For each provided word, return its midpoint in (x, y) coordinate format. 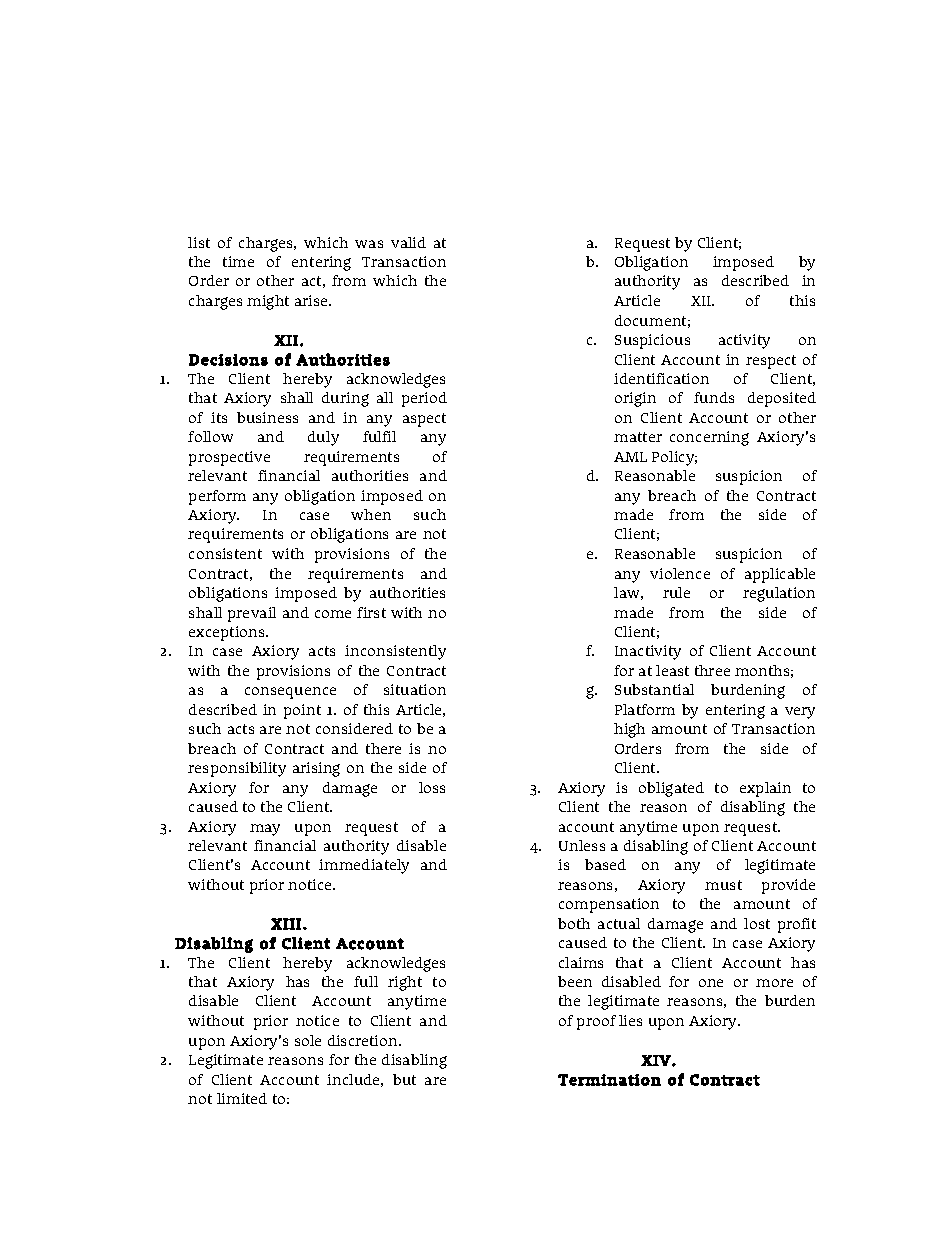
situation (415, 689)
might (268, 302)
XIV (657, 1060)
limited (242, 1098)
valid (408, 242)
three (712, 670)
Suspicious (652, 341)
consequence (290, 693)
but (404, 1079)
